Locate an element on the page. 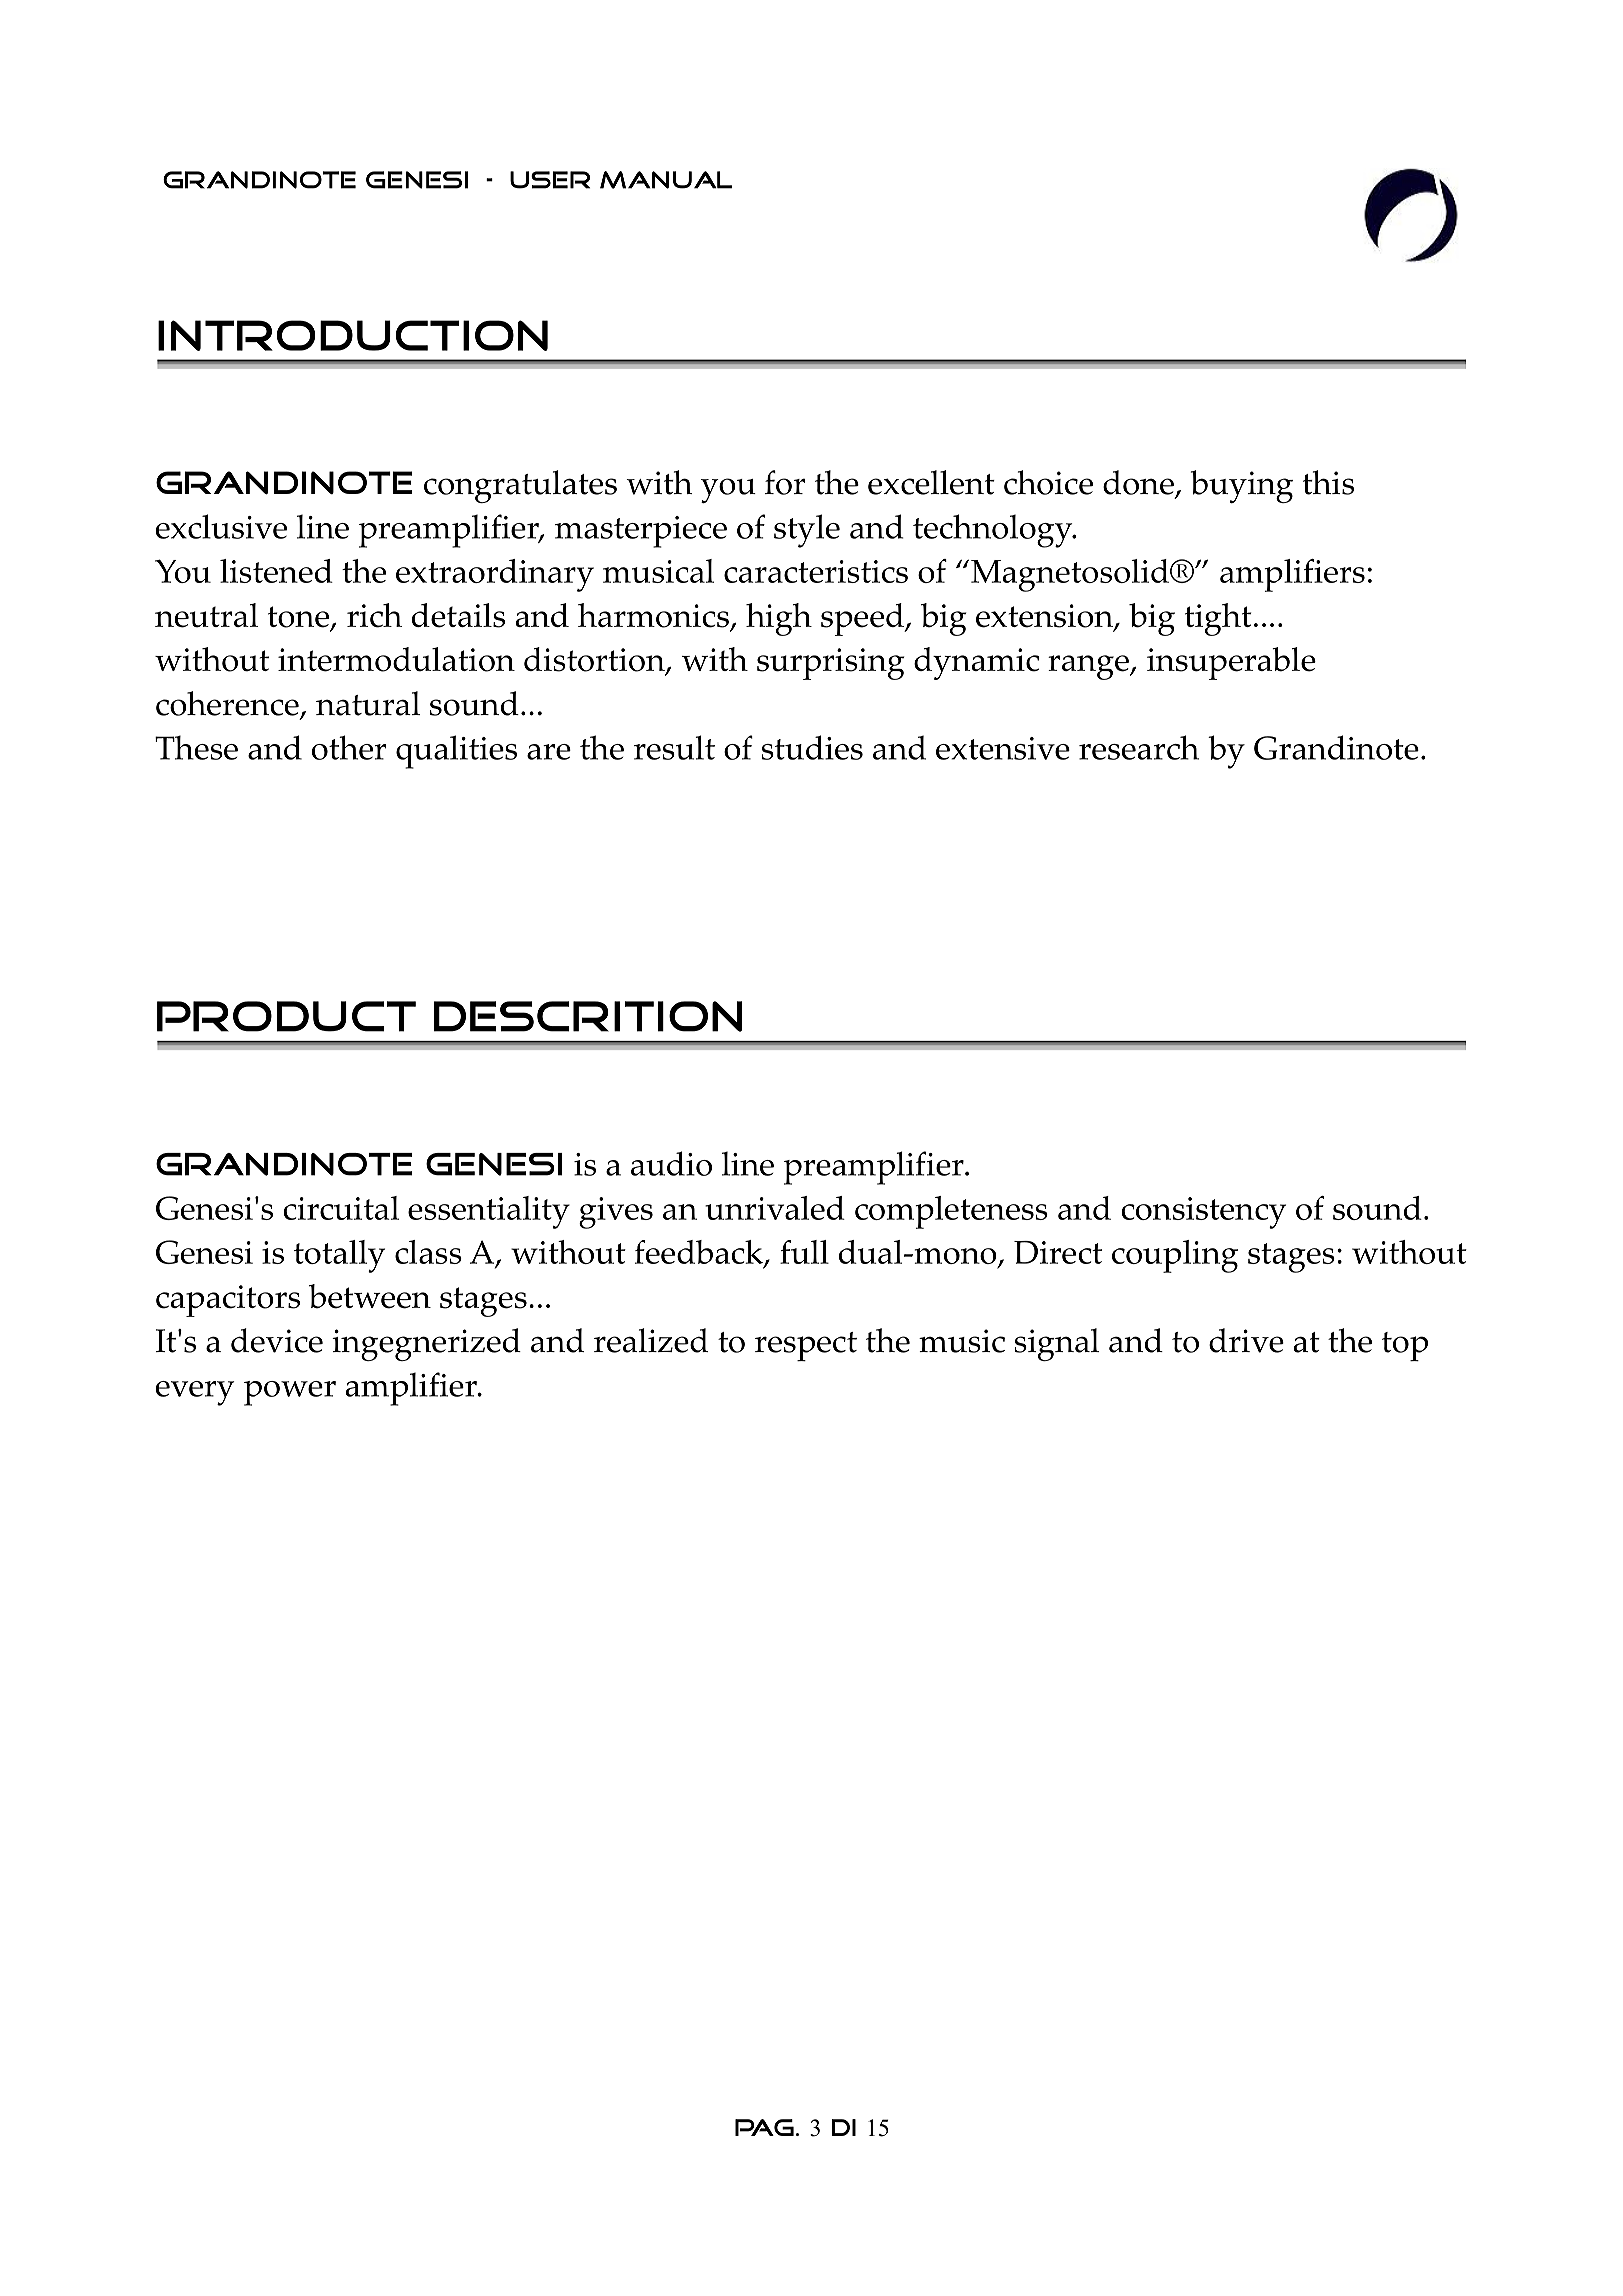 This page has width=1623, height=2296. consistency is located at coordinates (1203, 1213).
